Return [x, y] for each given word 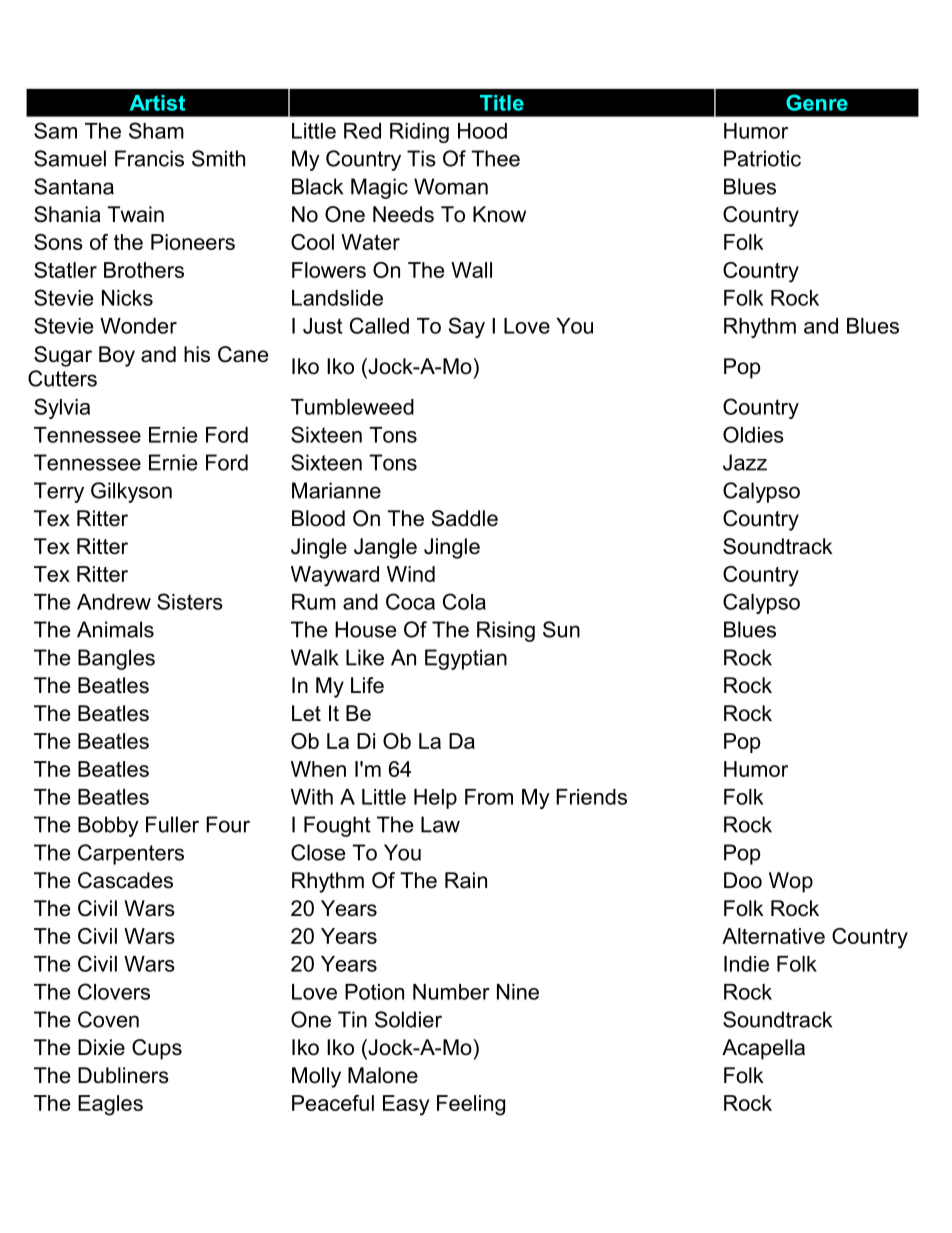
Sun [561, 629]
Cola [464, 601]
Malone [383, 1075]
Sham [156, 130]
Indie [746, 964]
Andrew [114, 602]
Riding [419, 133]
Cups [157, 1049]
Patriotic [762, 158]
